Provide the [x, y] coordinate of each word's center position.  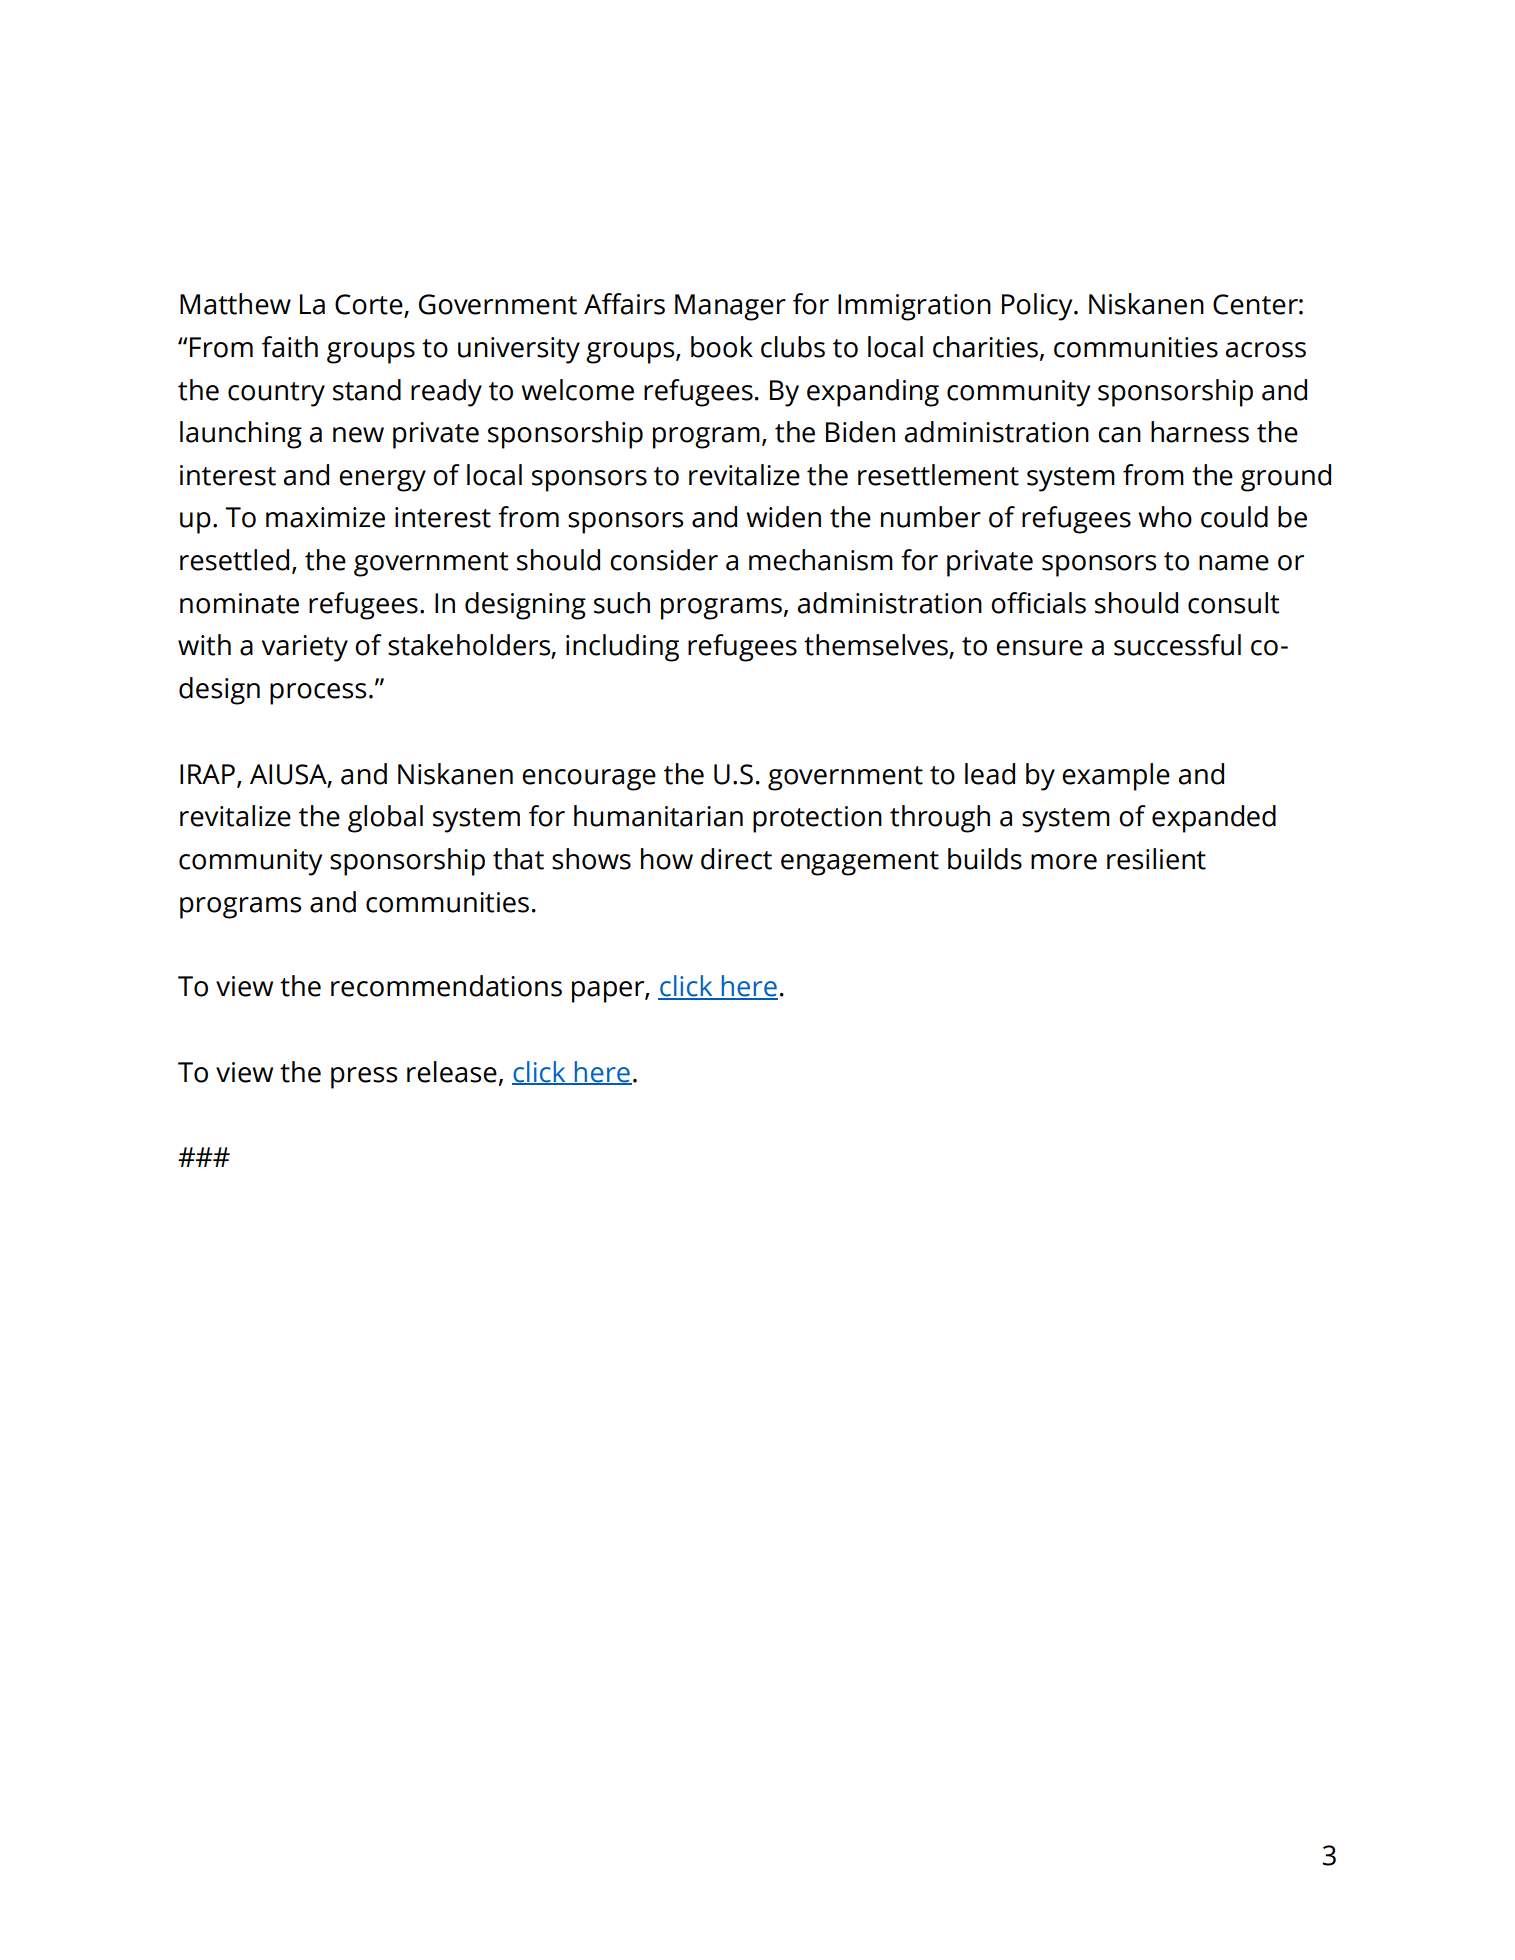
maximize [325, 517]
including [622, 648]
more [1064, 862]
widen [783, 517]
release [452, 1072]
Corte [370, 305]
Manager [730, 307]
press [364, 1078]
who [1165, 517]
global [385, 819]
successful [1177, 645]
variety [305, 648]
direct [736, 859]
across [1266, 350]
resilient [1156, 859]
